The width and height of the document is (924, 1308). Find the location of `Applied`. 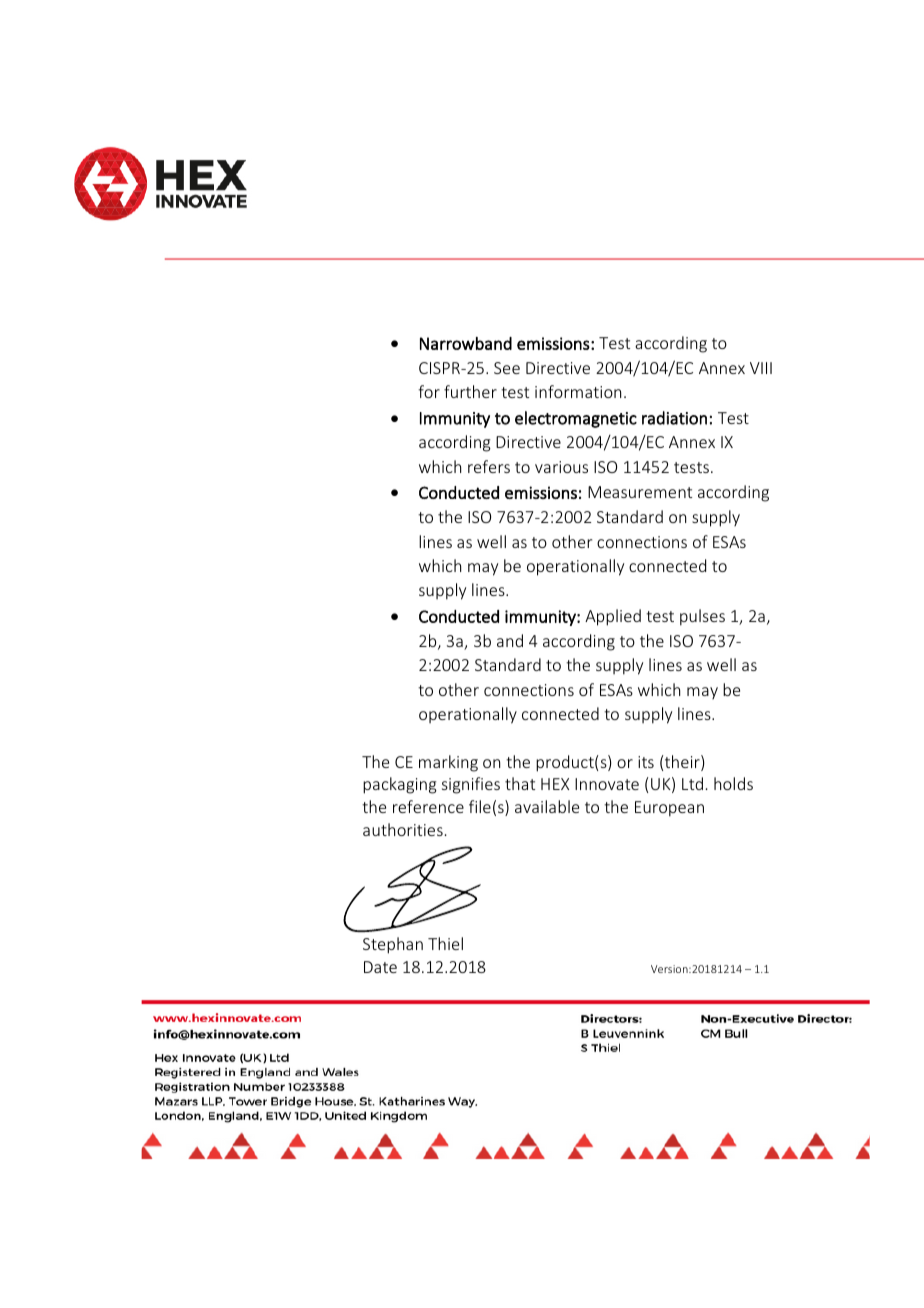

Applied is located at coordinates (613, 617).
